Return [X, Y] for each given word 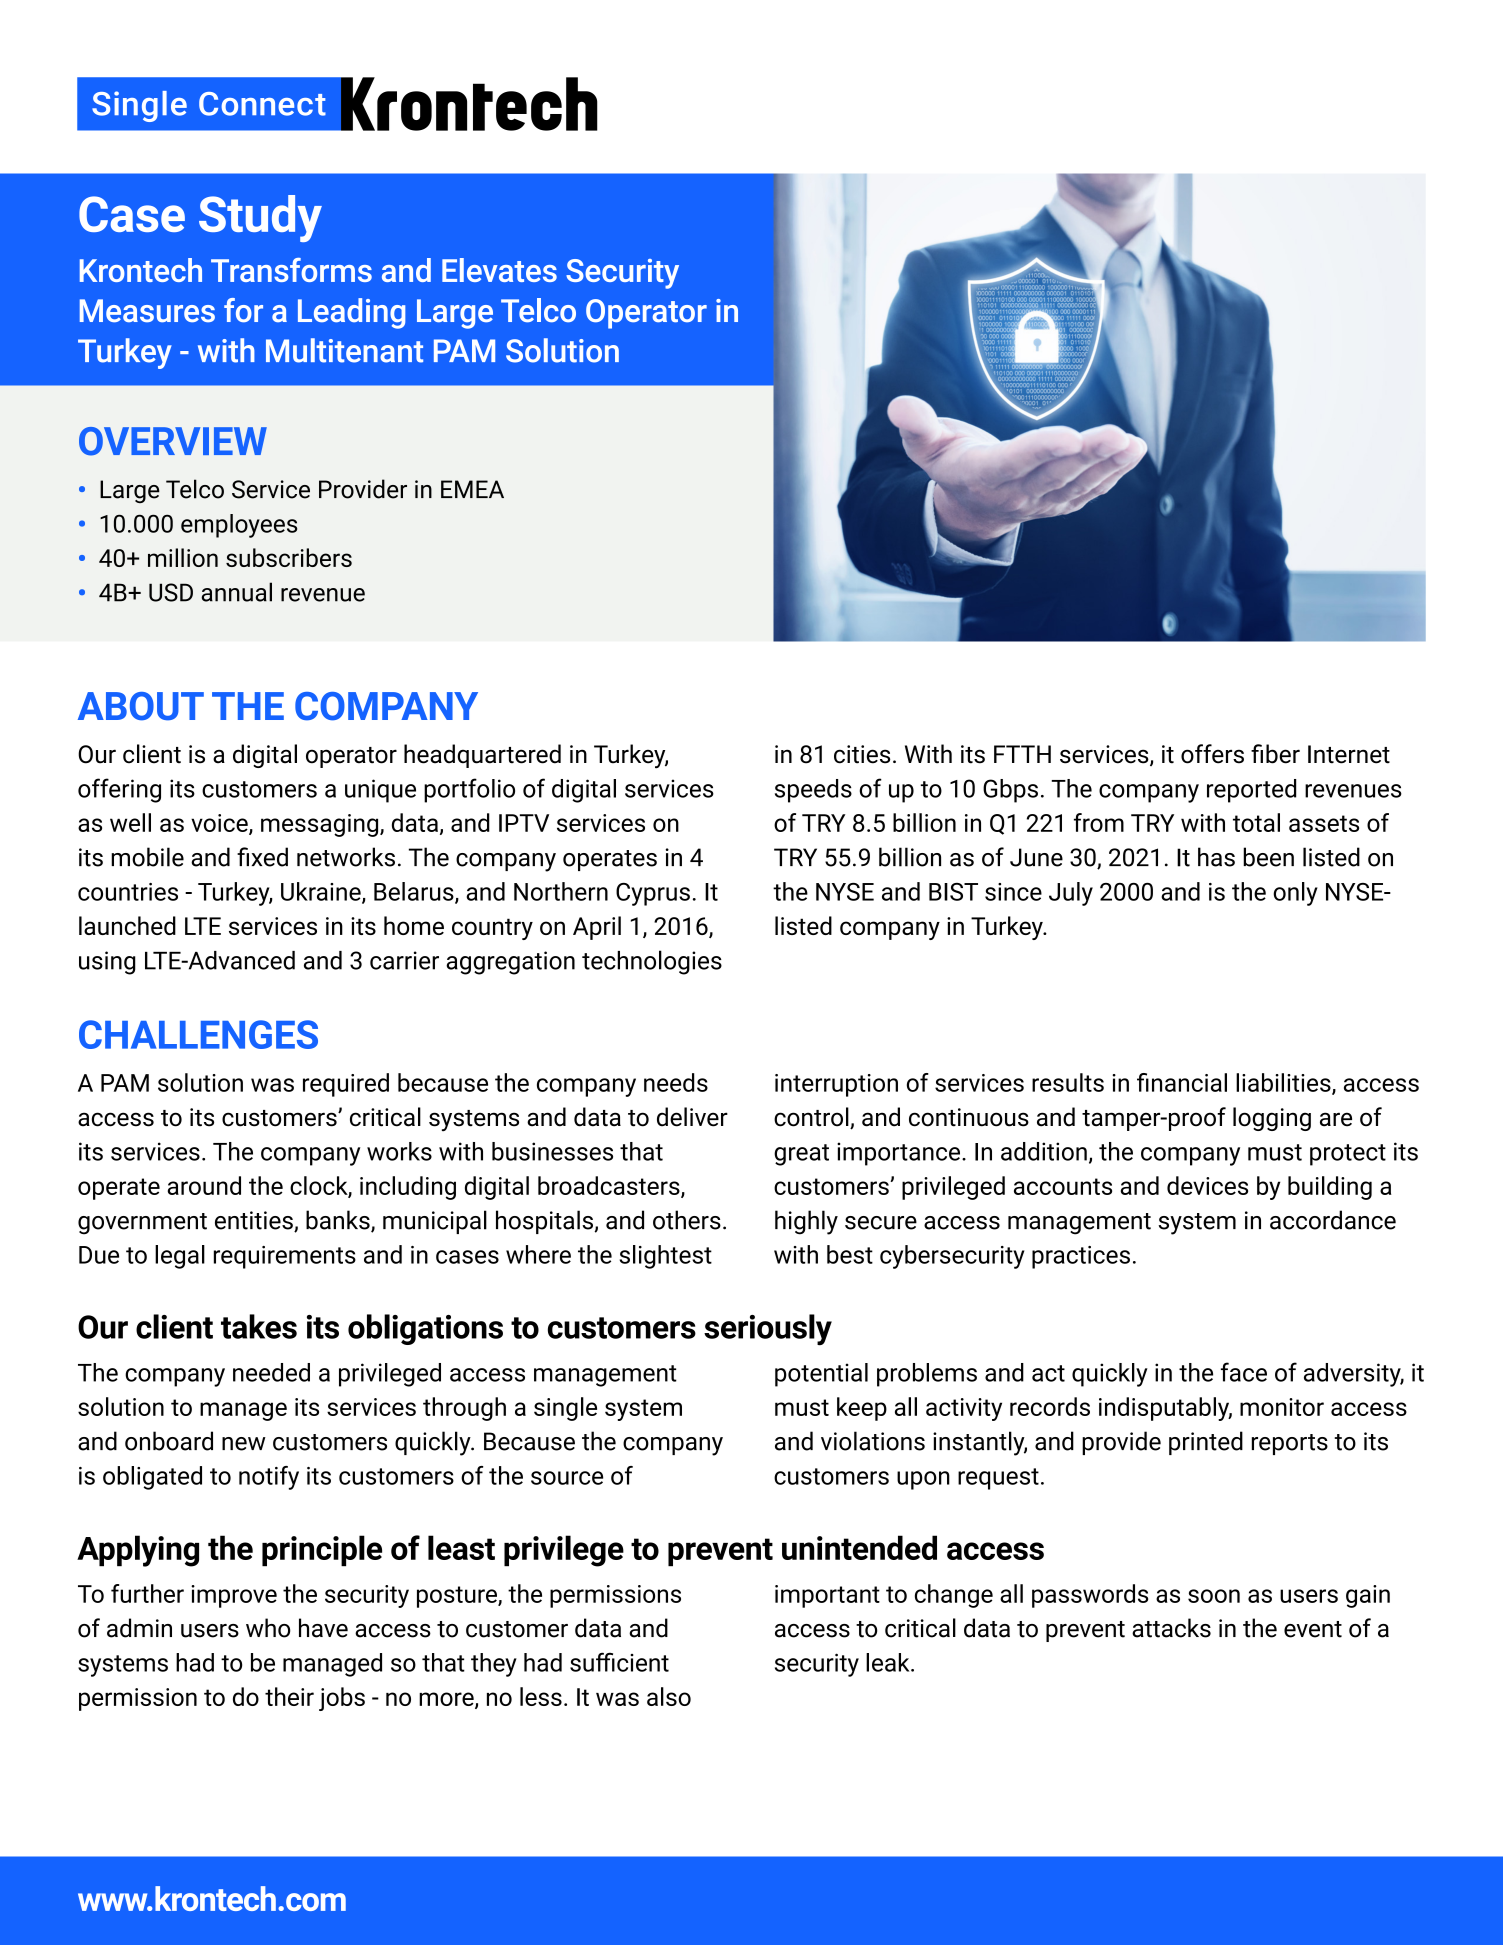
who [268, 1628]
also [669, 1696]
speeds [813, 791]
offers [1212, 754]
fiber [1275, 754]
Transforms [291, 270]
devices [1207, 1185]
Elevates [499, 270]
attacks [1171, 1628]
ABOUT [141, 706]
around [204, 1185]
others [687, 1220]
